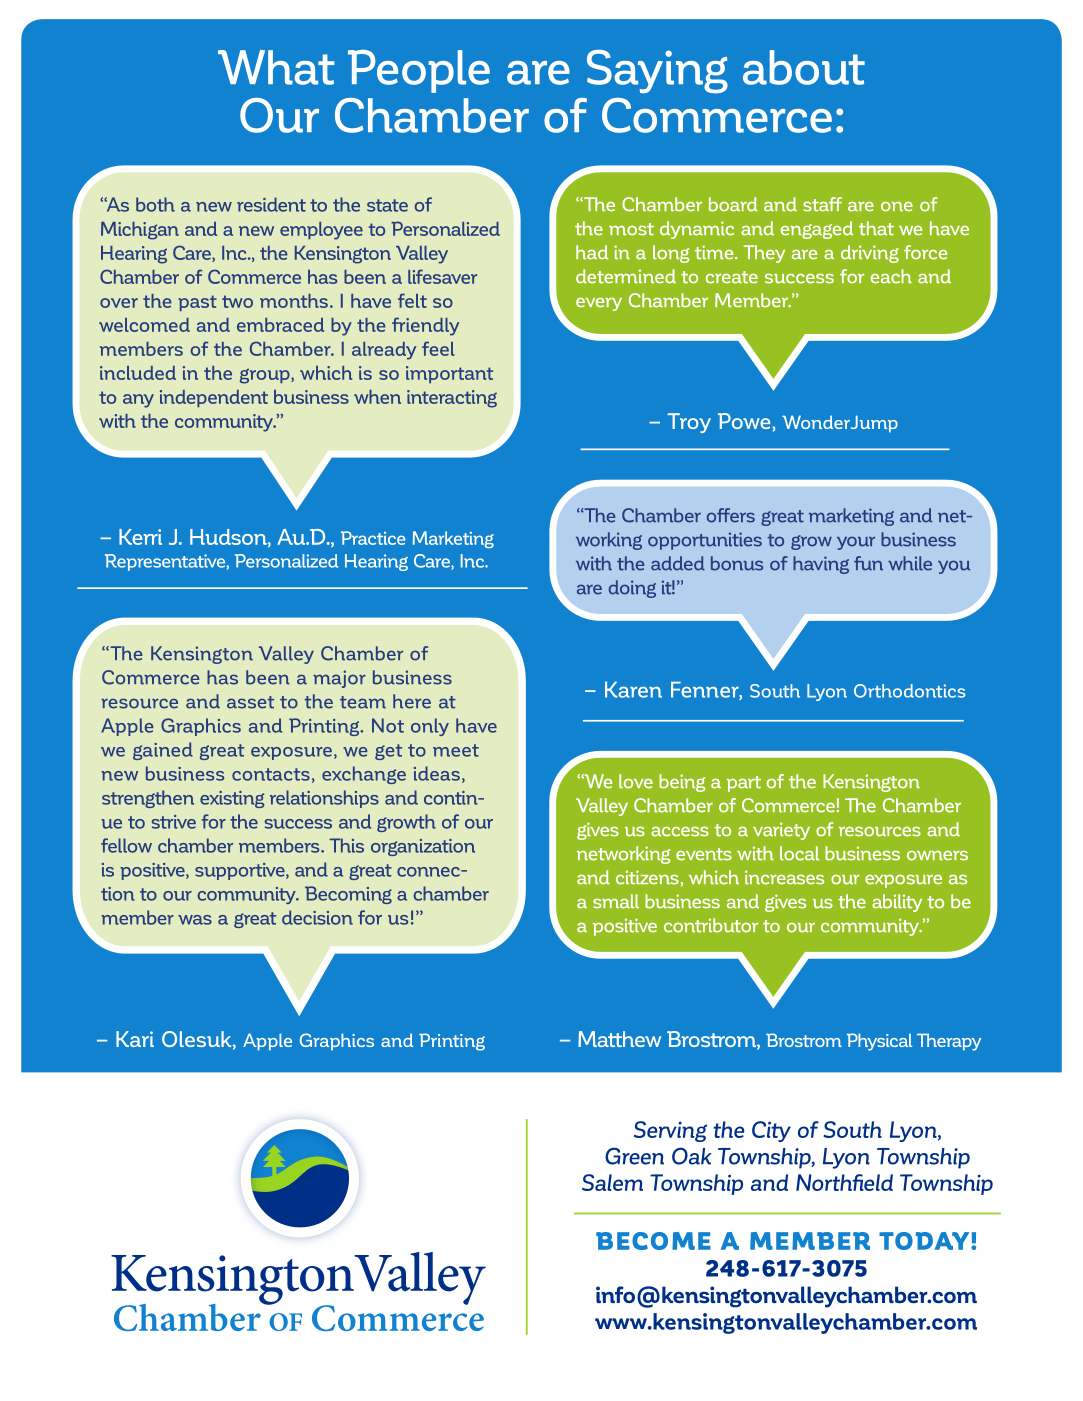 The width and height of the image is (1083, 1401). I want to click on small, so click(616, 901).
